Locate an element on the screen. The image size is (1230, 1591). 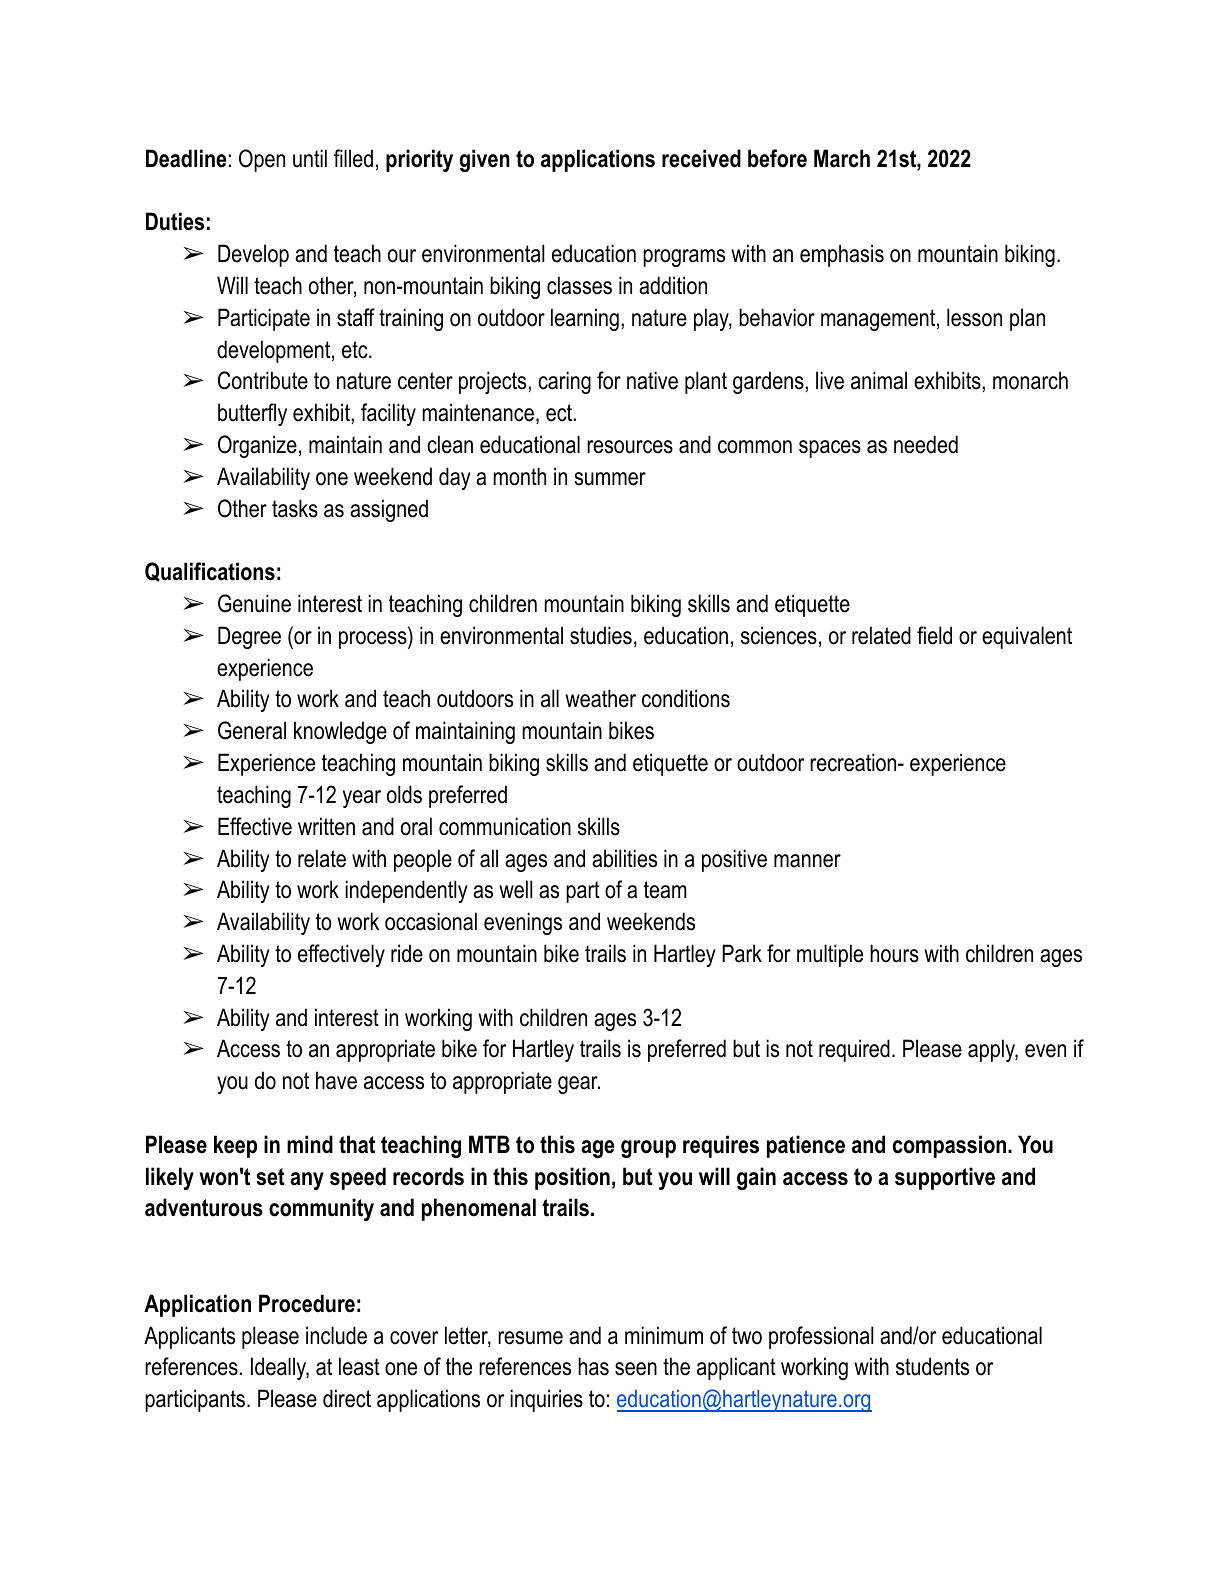
required is located at coordinates (854, 1050).
